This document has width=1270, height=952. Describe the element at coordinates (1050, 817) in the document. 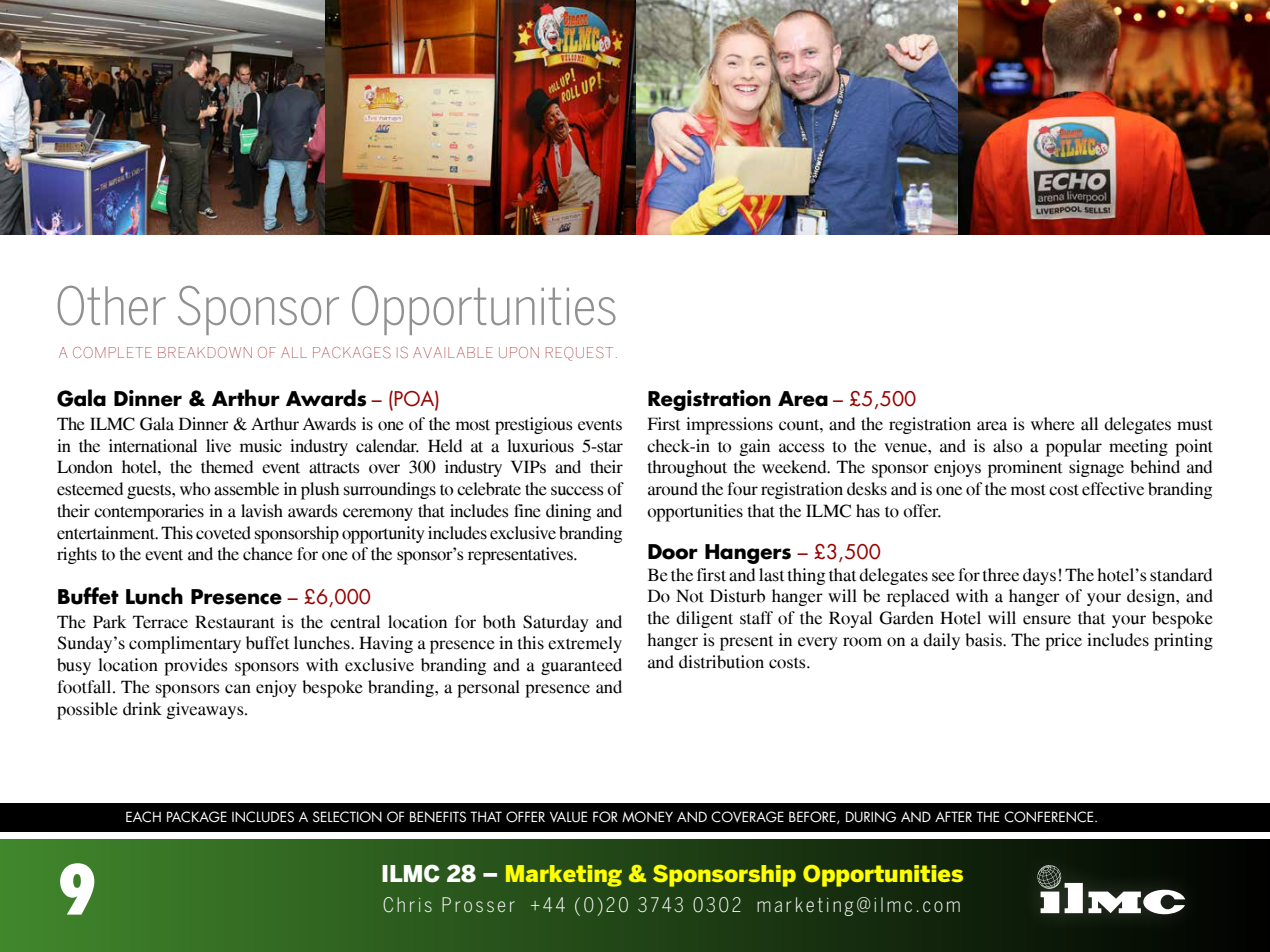

I see `CONFERENCE` at that location.
